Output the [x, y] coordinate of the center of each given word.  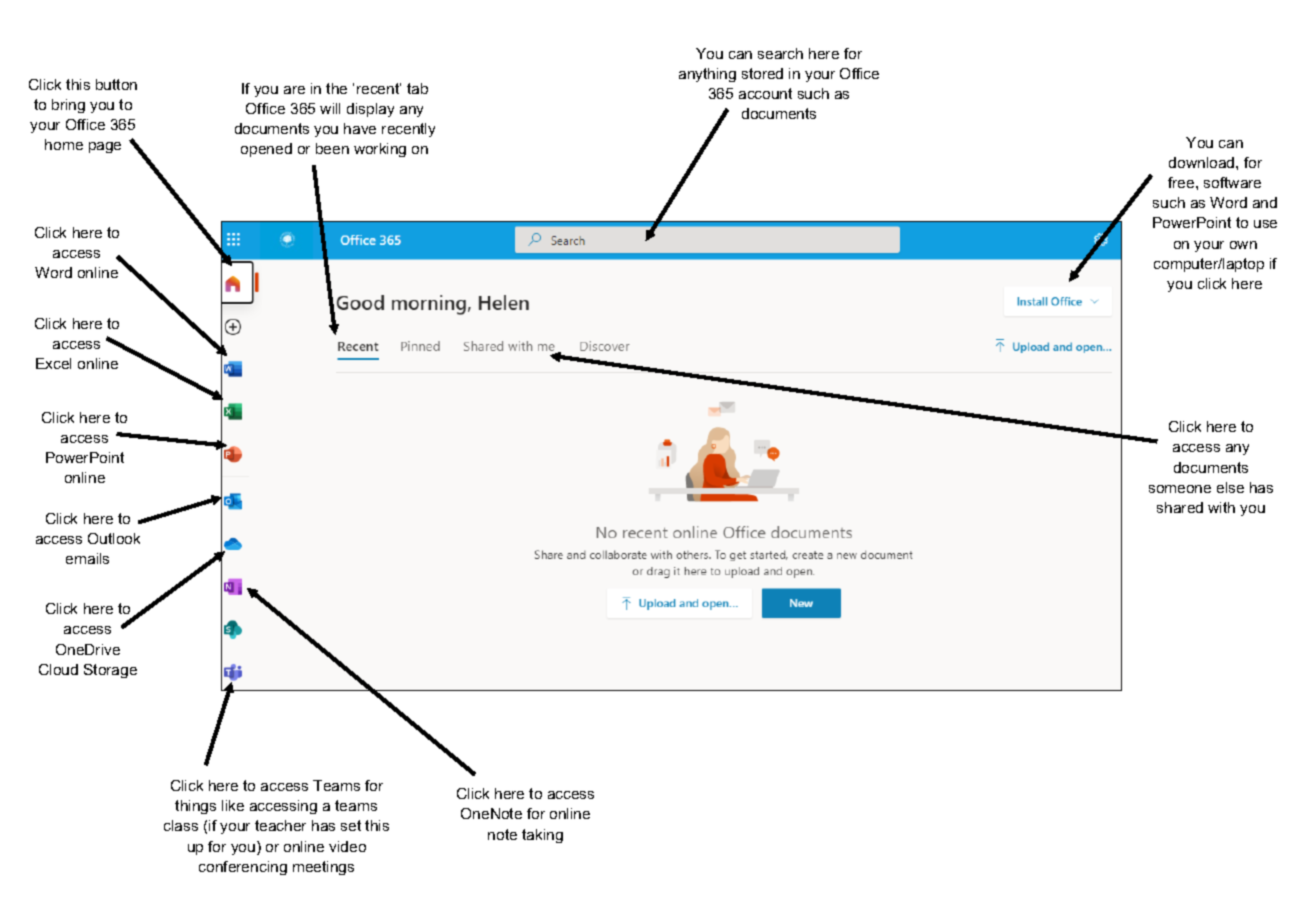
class [181, 825]
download [1203, 162]
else [1230, 487]
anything [707, 75]
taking [542, 836]
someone [1180, 489]
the [336, 88]
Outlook [114, 538]
